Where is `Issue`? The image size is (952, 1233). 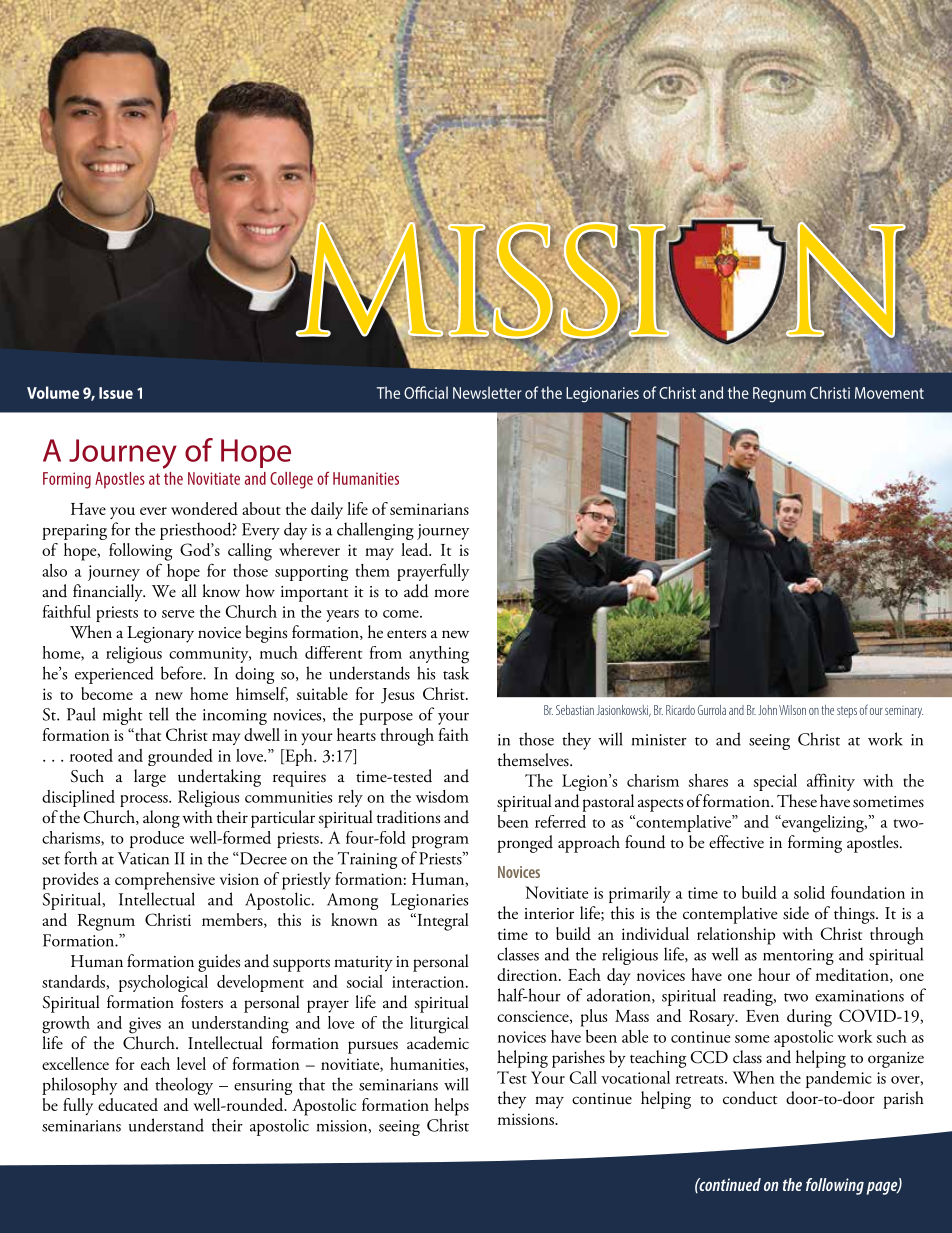
Issue is located at coordinates (116, 393).
